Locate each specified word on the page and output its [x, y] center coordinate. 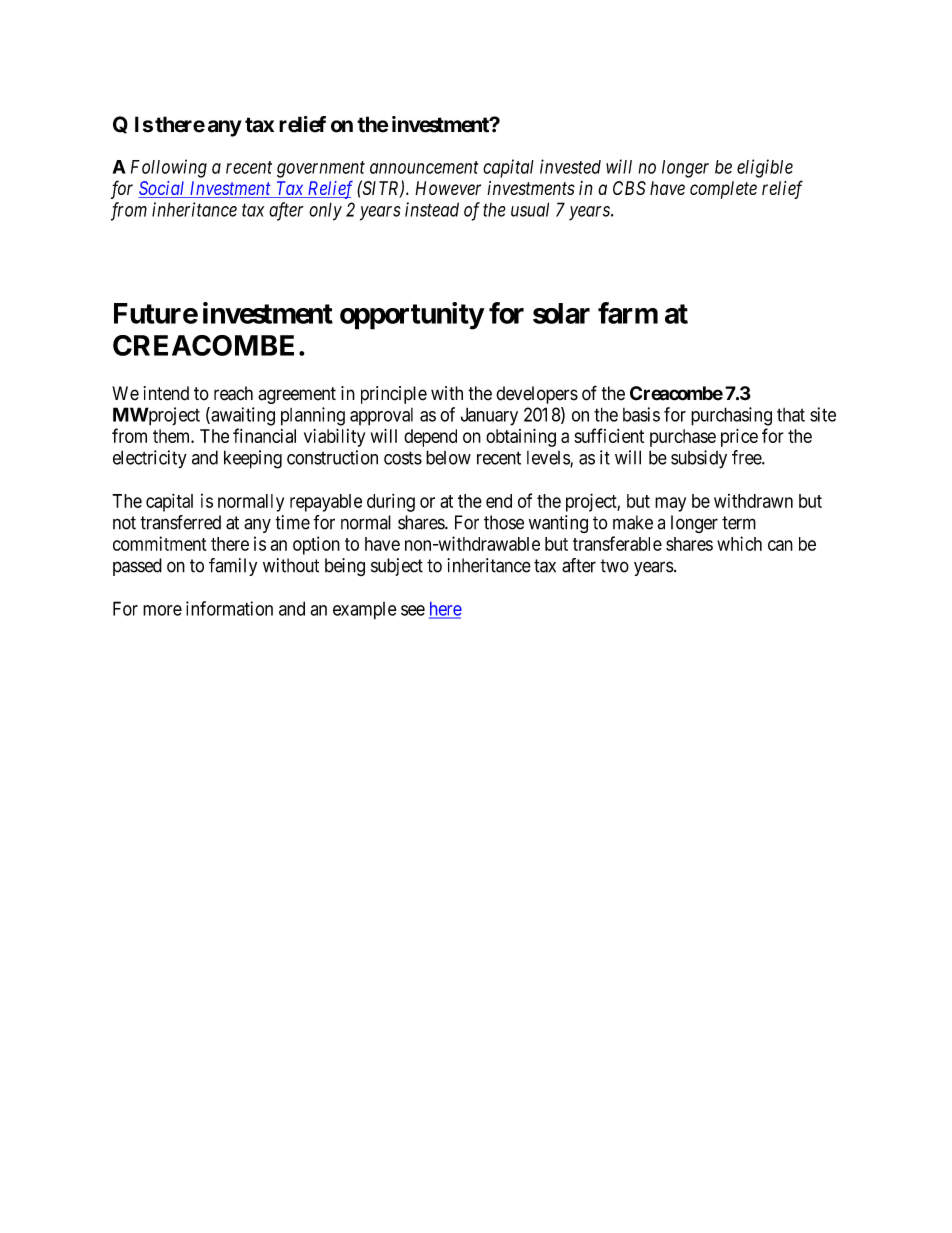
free [747, 457]
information [229, 608]
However [448, 188]
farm [628, 313]
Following [169, 168]
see [413, 610]
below [448, 457]
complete [723, 190]
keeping [253, 459]
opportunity [412, 316]
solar [561, 313]
